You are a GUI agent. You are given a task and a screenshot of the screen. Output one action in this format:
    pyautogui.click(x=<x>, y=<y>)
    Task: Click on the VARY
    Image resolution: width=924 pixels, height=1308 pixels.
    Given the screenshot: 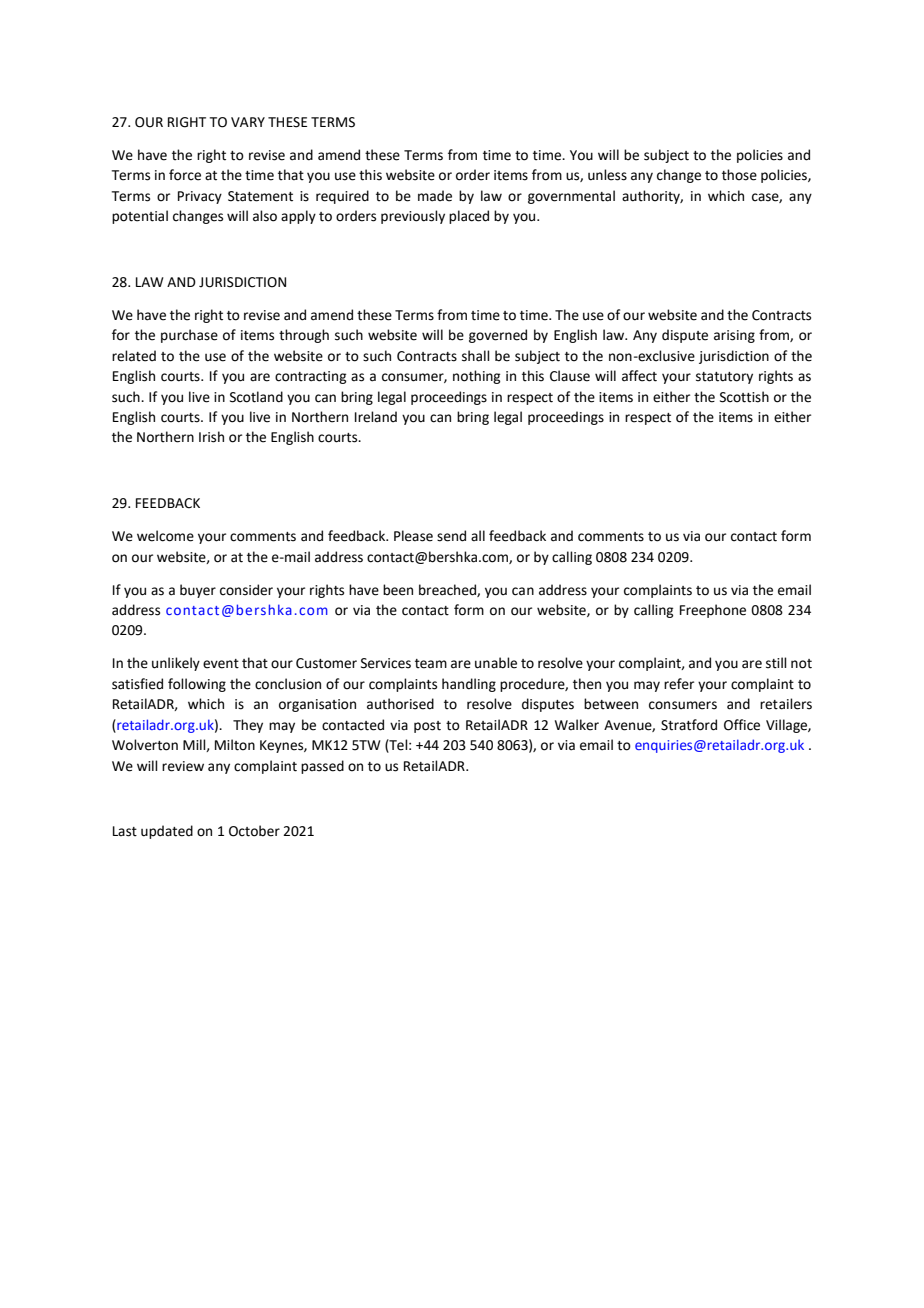 What is the action you would take?
    pyautogui.click(x=248, y=122)
